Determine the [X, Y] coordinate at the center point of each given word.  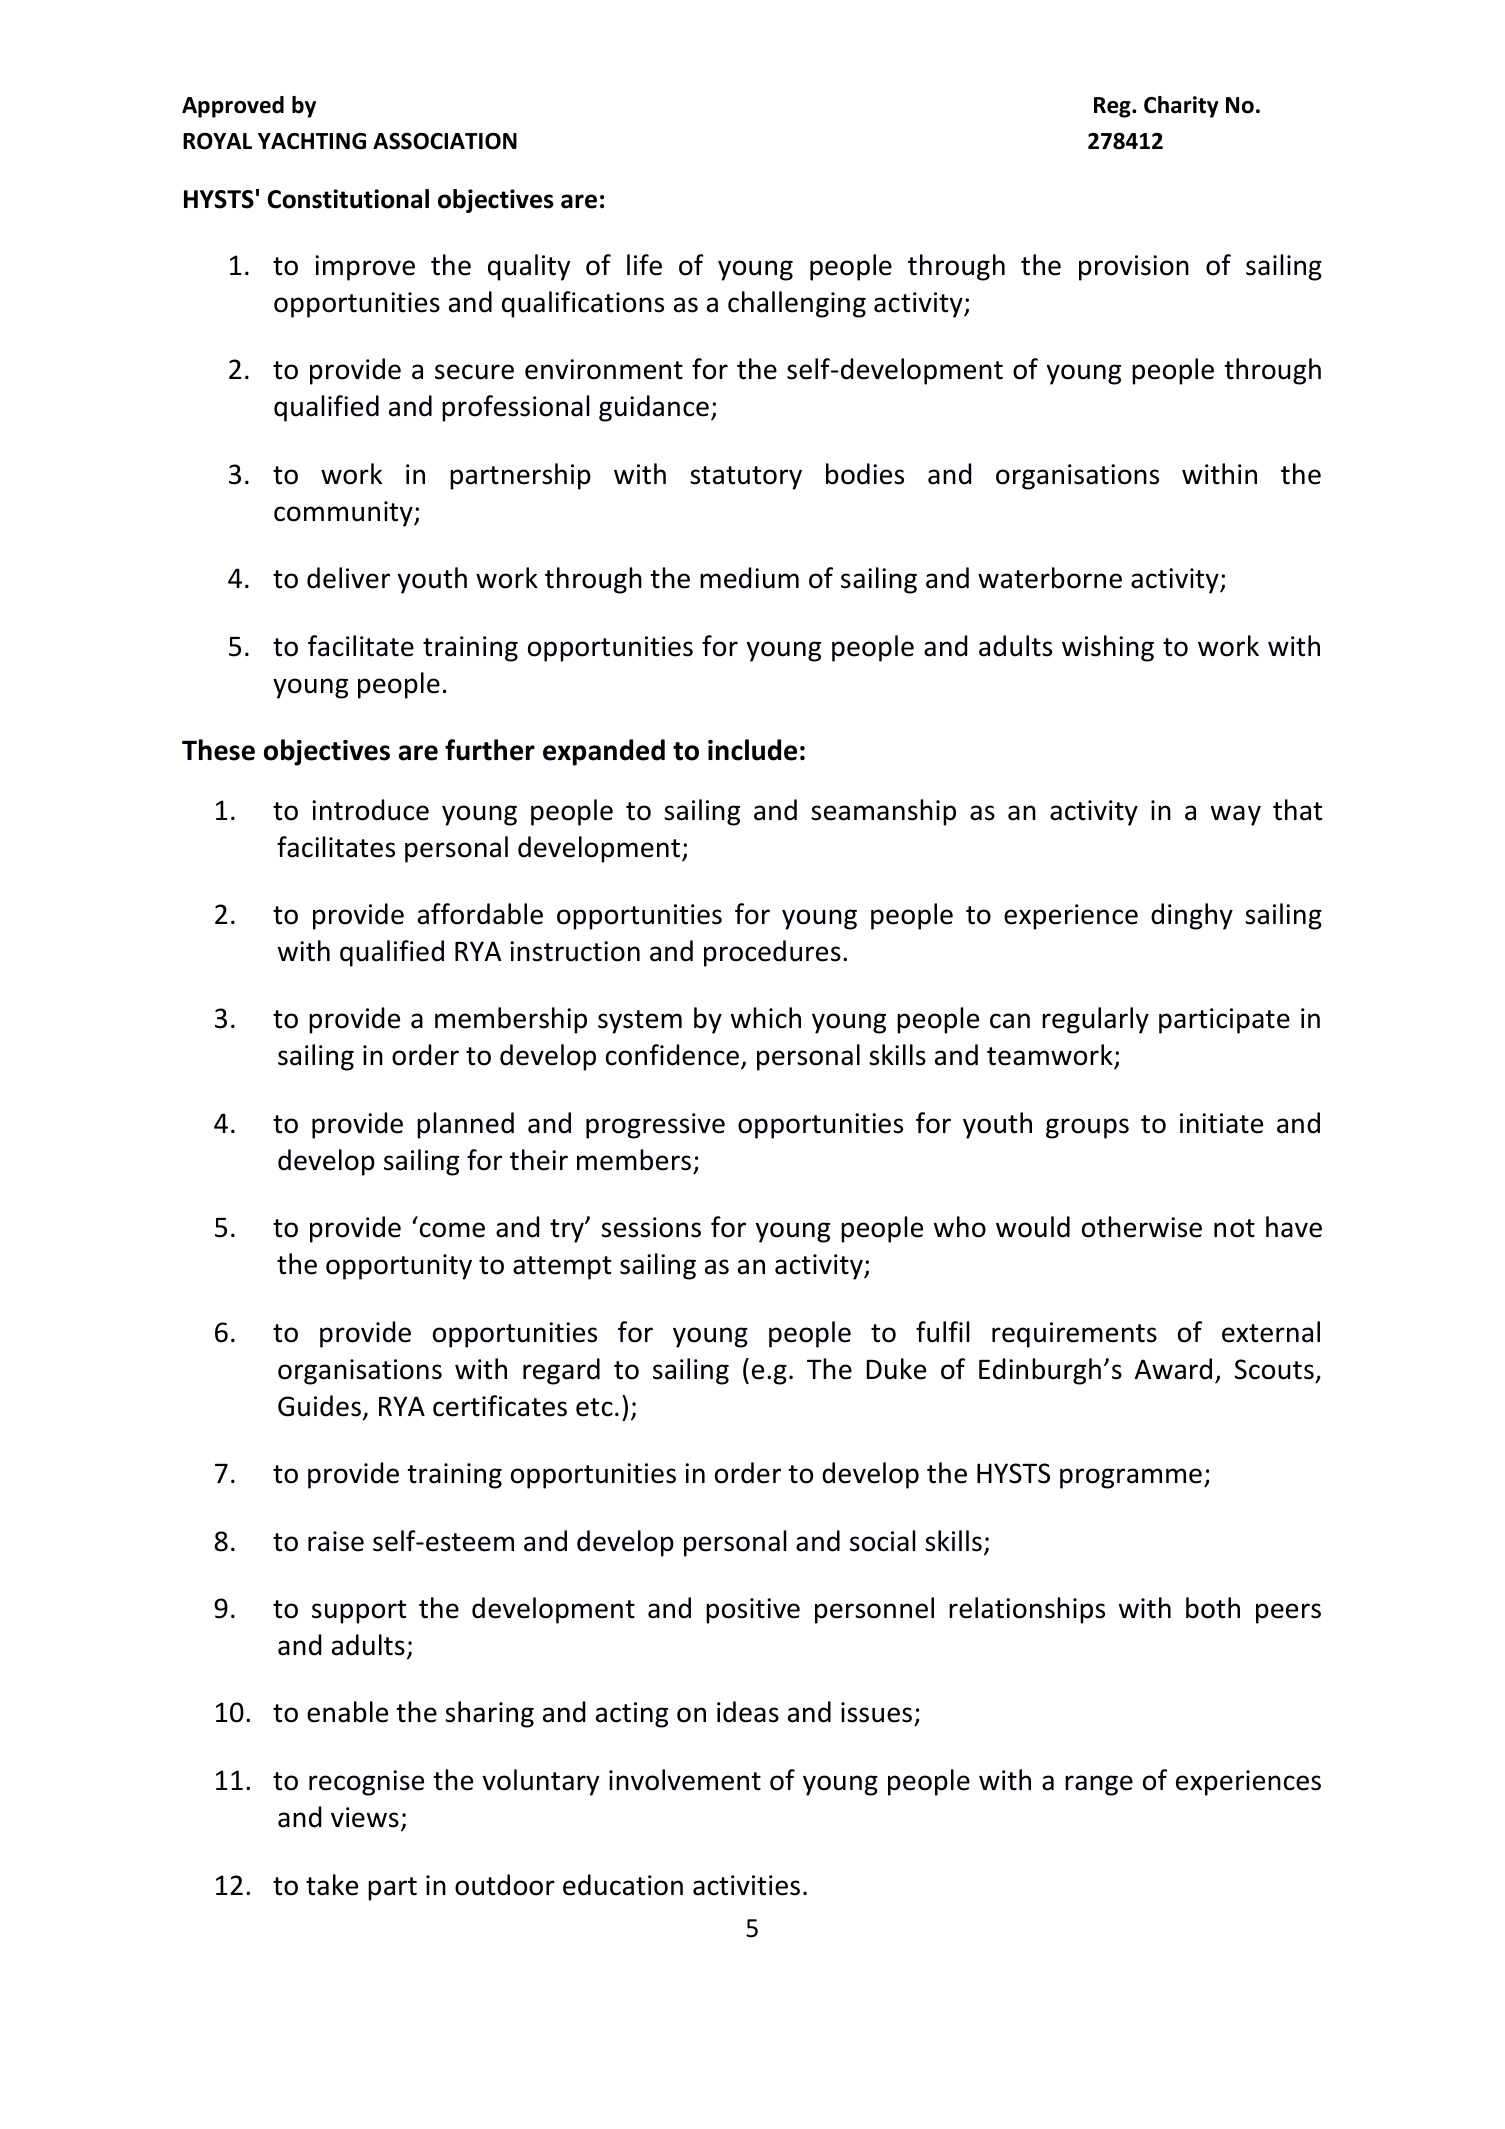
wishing [1108, 648]
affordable [480, 914]
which [766, 1018]
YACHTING [312, 141]
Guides [319, 1406]
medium [749, 578]
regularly [1095, 1020]
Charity [1181, 107]
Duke [896, 1369]
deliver [348, 578]
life [644, 265]
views [365, 1817]
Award [1173, 1369]
